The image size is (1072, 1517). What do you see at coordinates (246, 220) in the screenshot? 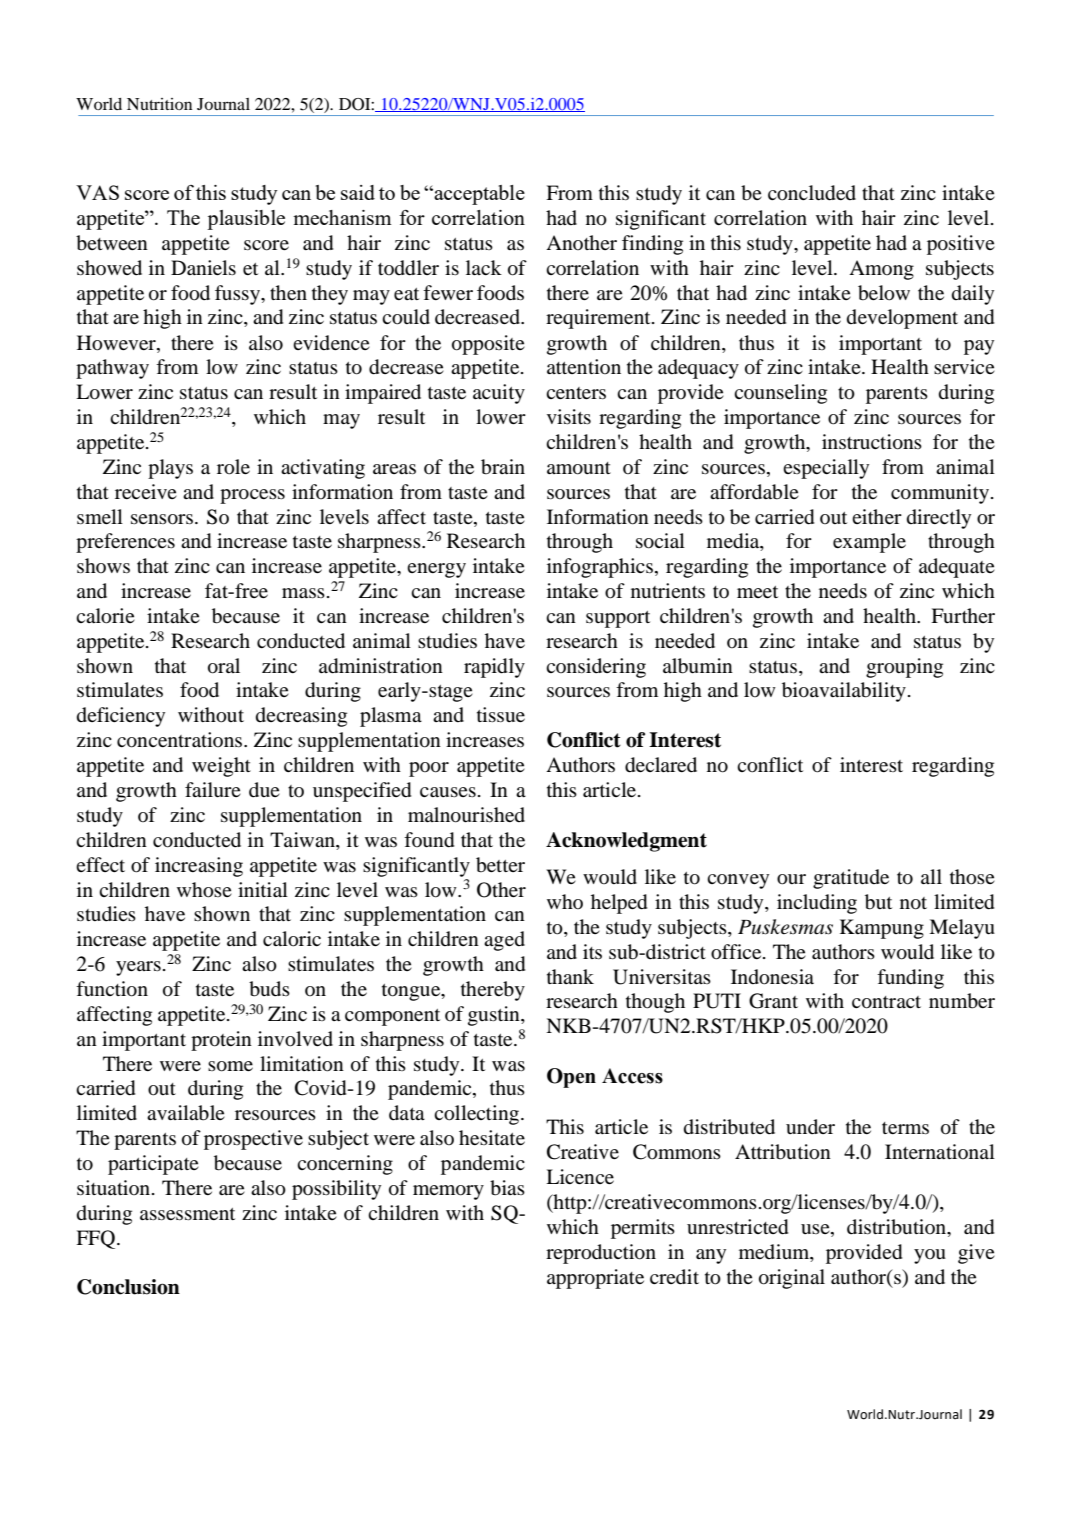
I see `plausible` at bounding box center [246, 220].
